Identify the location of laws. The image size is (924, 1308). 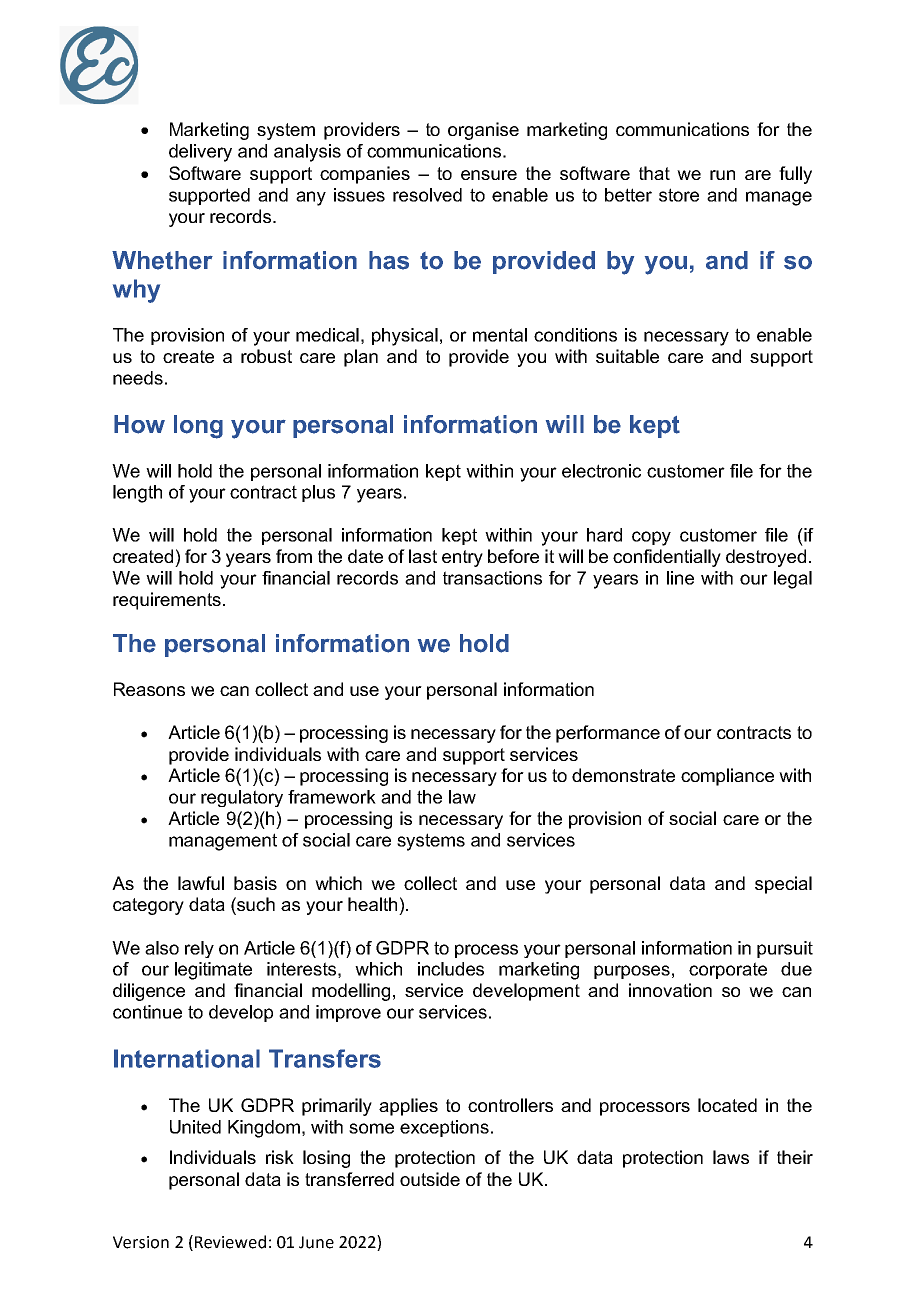
(731, 1157).
